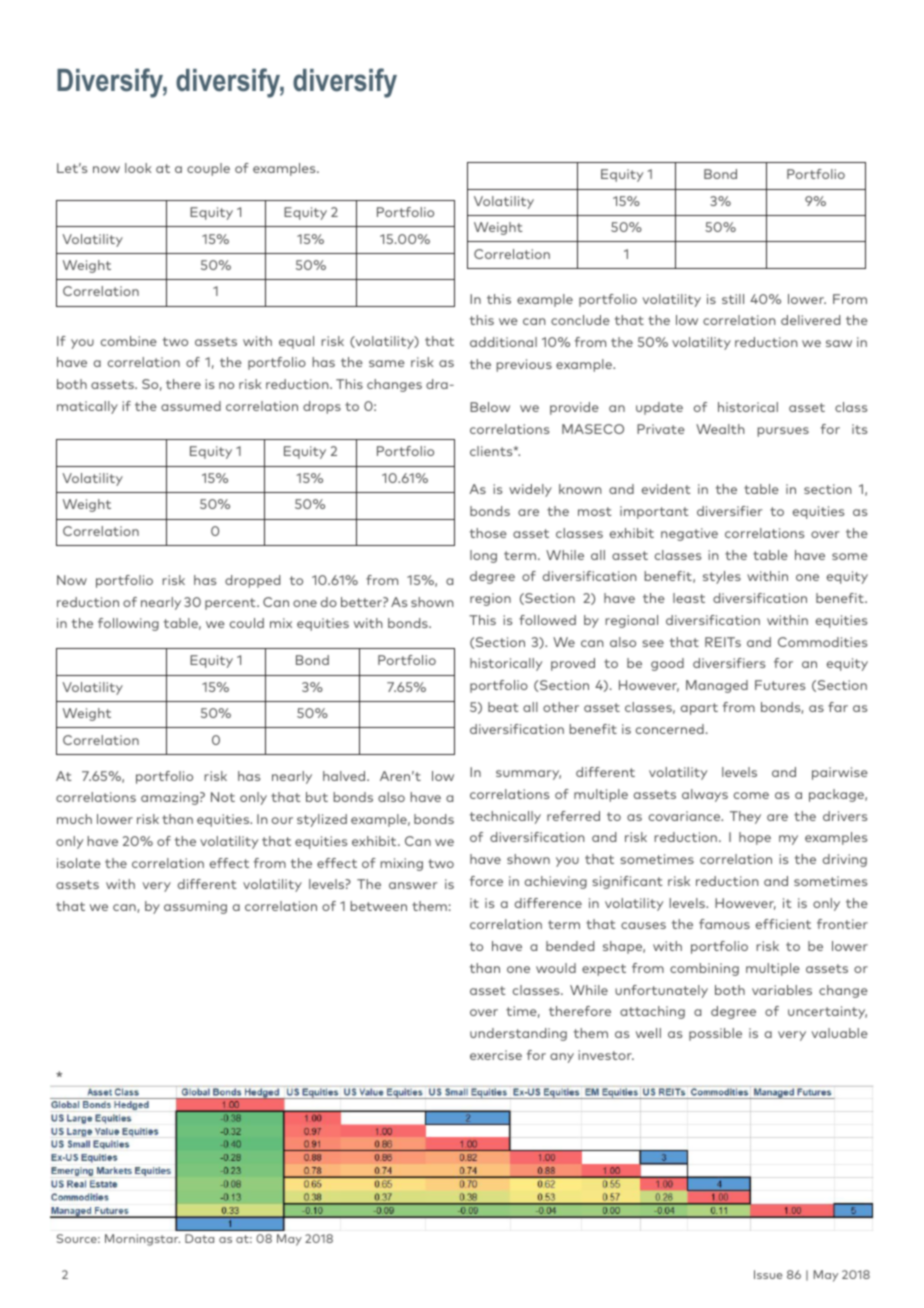  I want to click on still, so click(733, 299).
